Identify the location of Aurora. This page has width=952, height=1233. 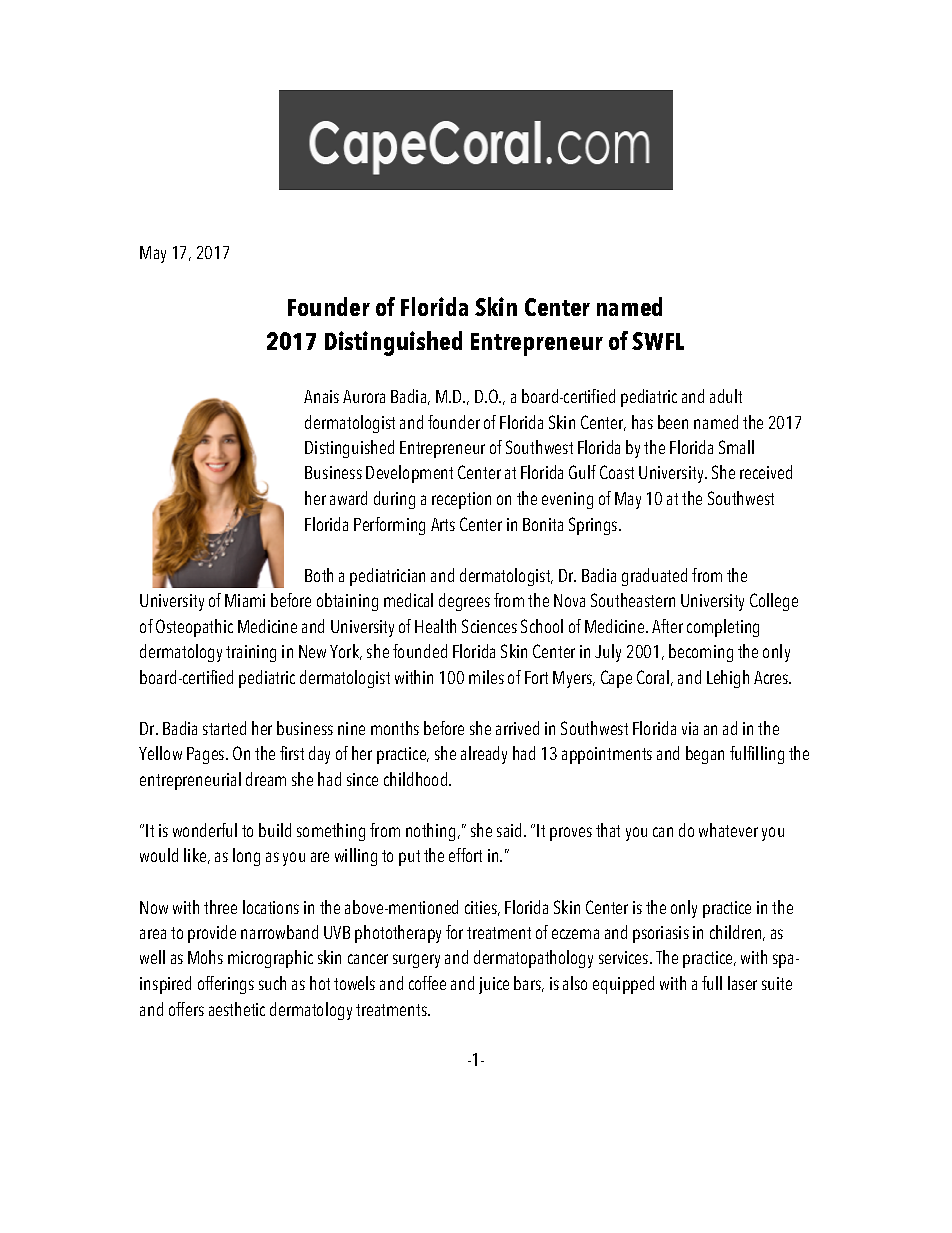
(364, 396).
